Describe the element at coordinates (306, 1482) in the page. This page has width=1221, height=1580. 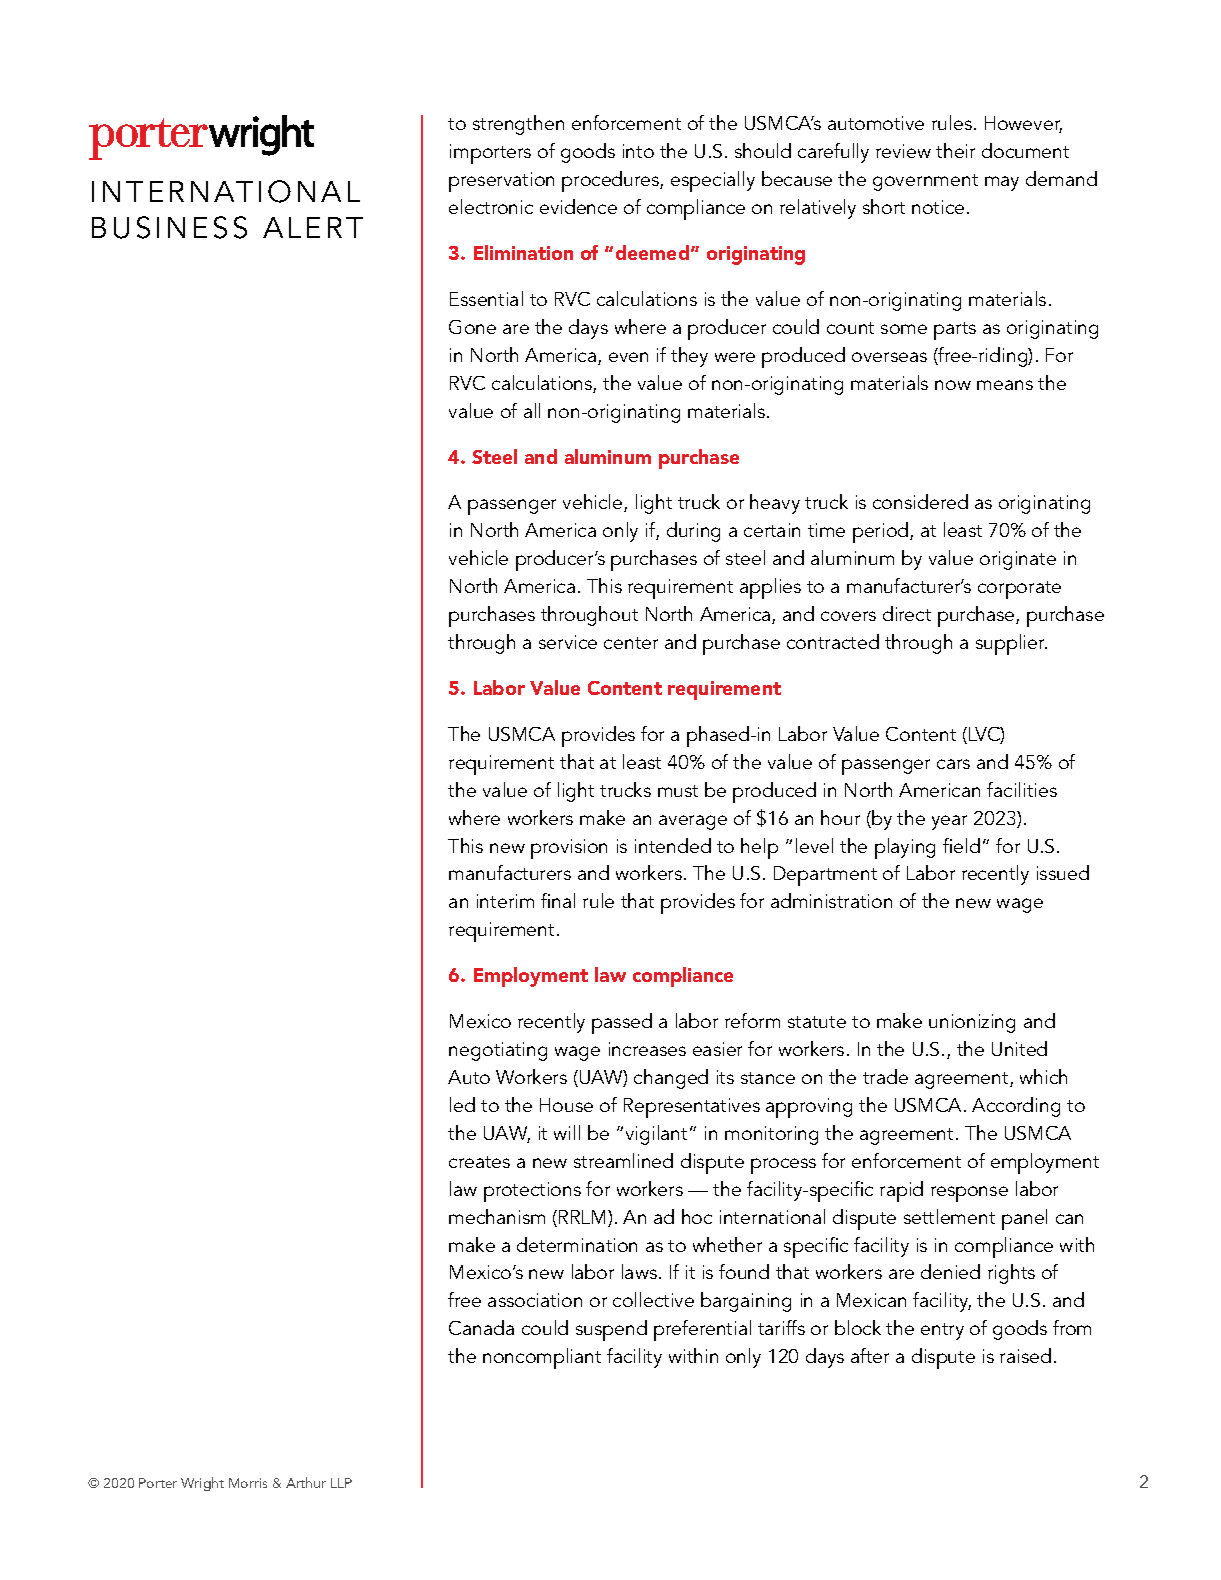
I see `Arthur` at that location.
